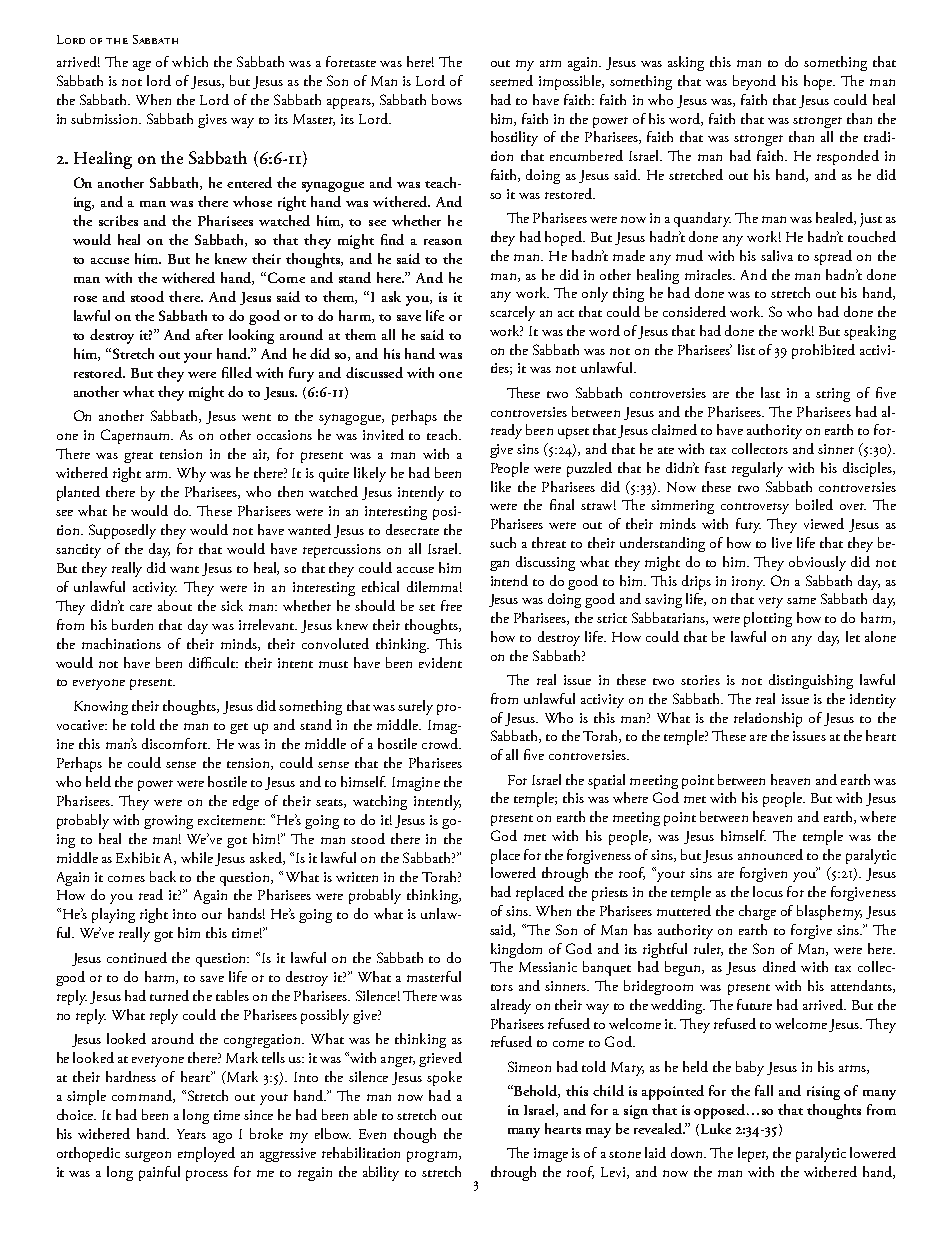 Image resolution: width=952 pixels, height=1233 pixels. What do you see at coordinates (447, 99) in the document?
I see `bows` at bounding box center [447, 99].
